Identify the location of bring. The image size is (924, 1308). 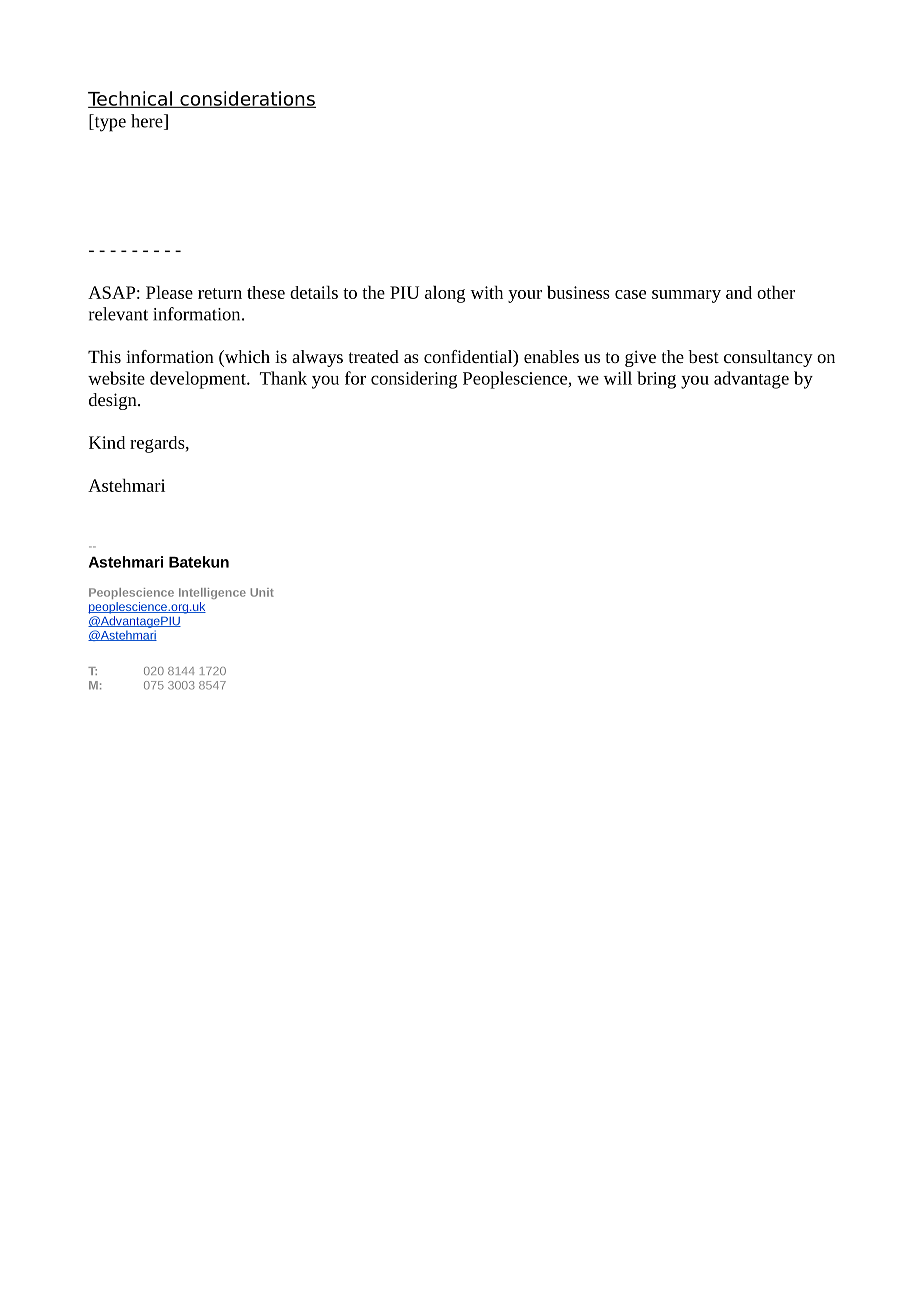
(656, 380).
